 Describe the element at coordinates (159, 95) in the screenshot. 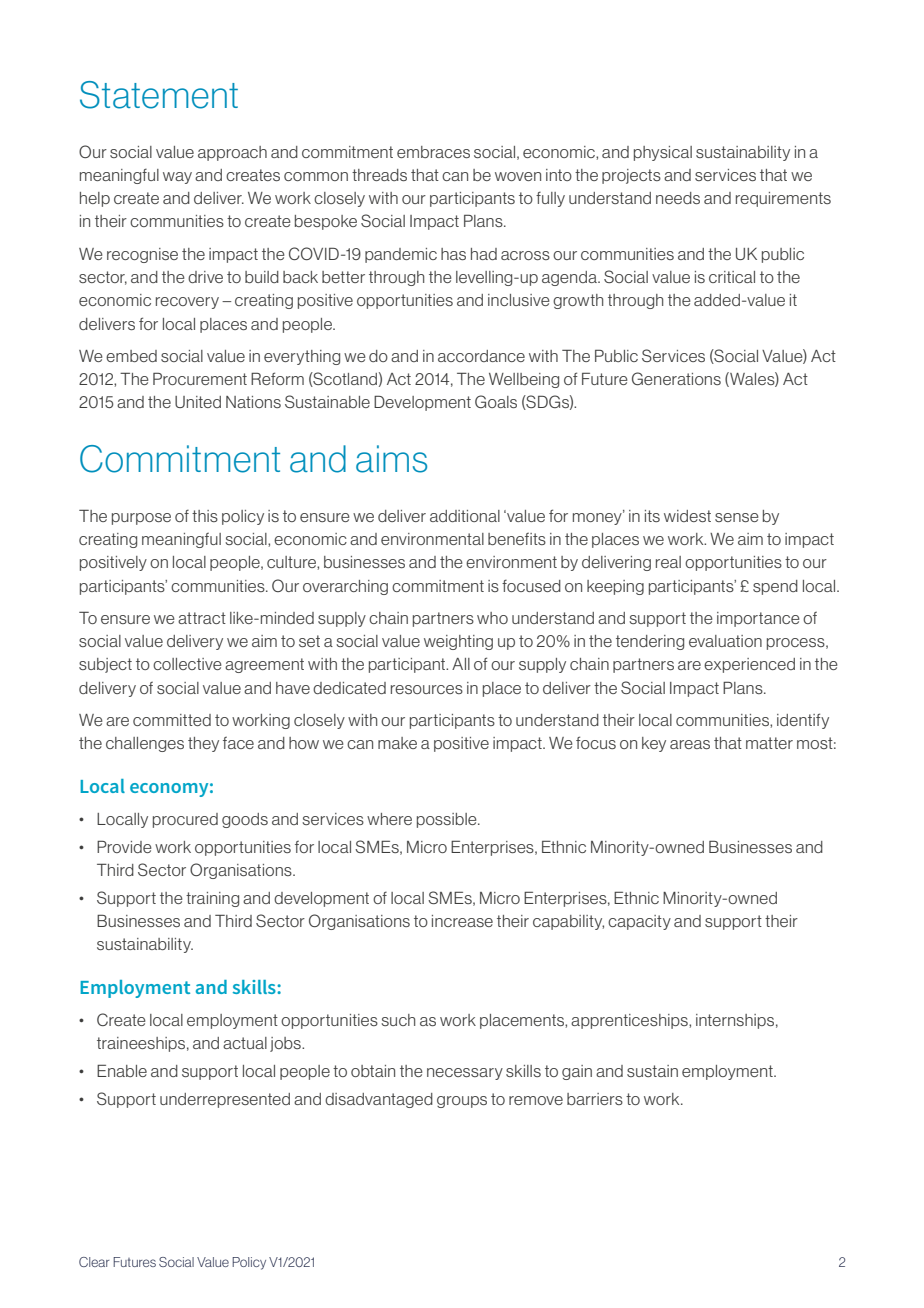

I see `Statement` at that location.
